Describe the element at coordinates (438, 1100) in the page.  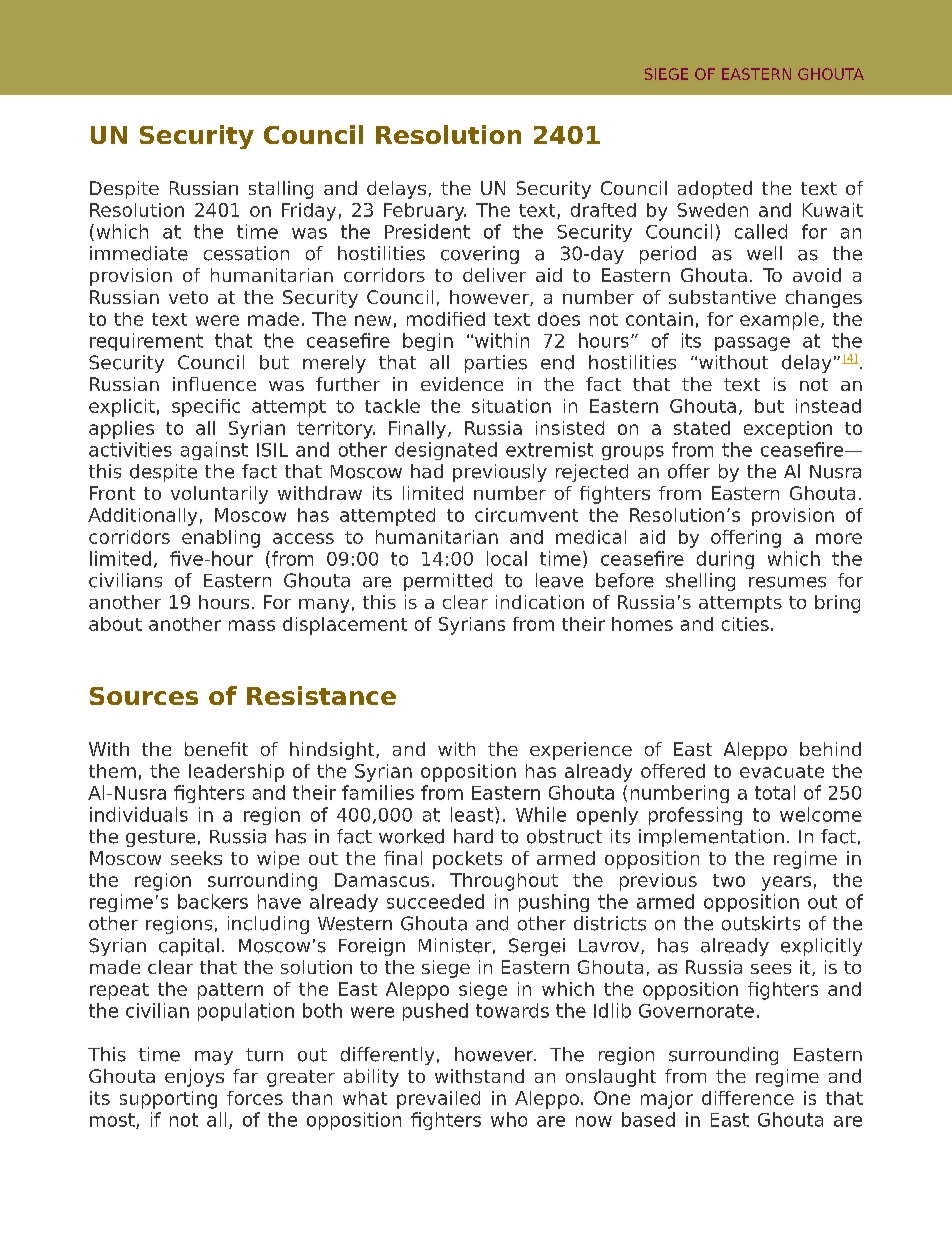
I see `prevailed` at that location.
